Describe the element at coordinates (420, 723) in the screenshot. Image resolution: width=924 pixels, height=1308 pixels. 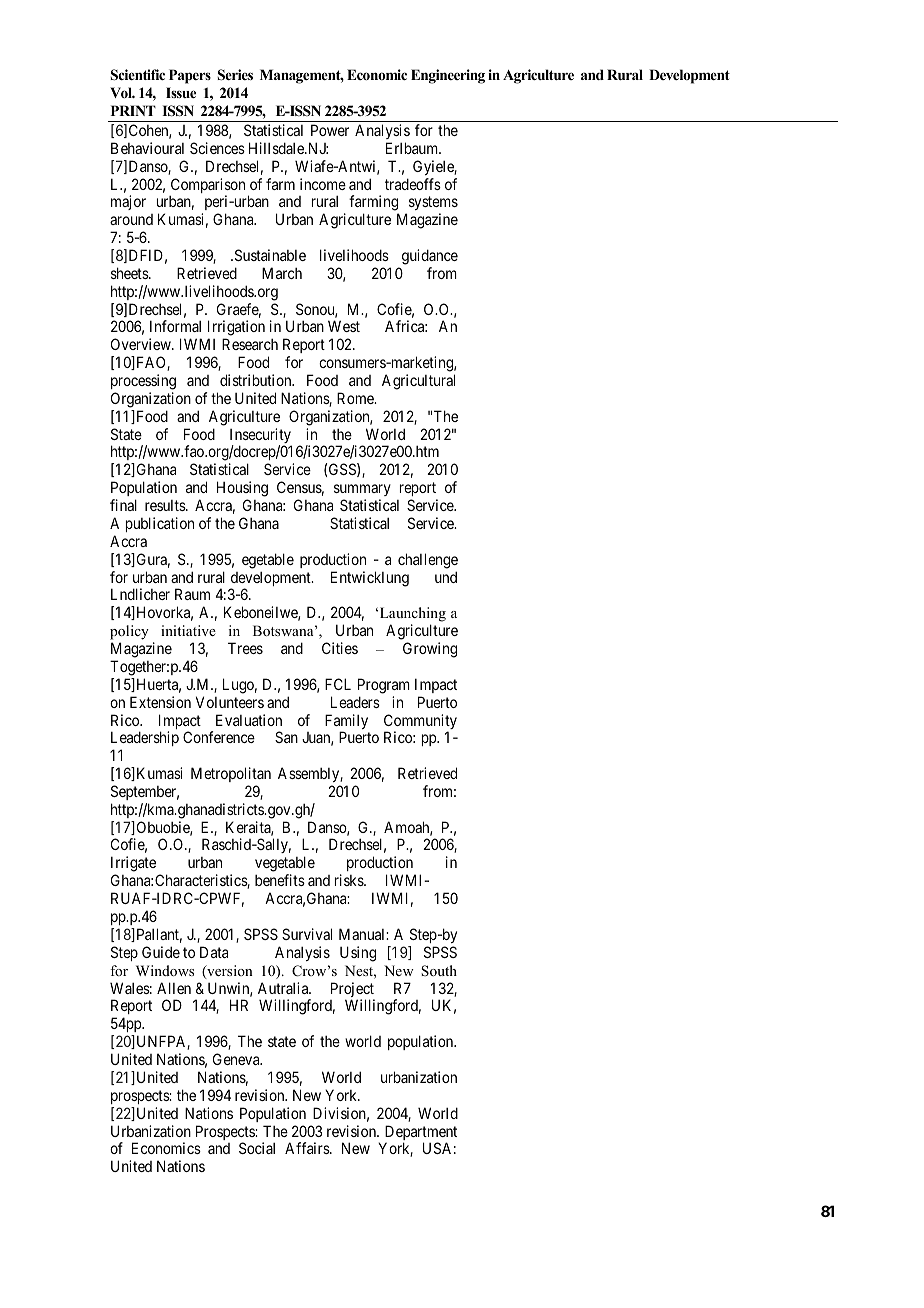
I see `Community` at that location.
